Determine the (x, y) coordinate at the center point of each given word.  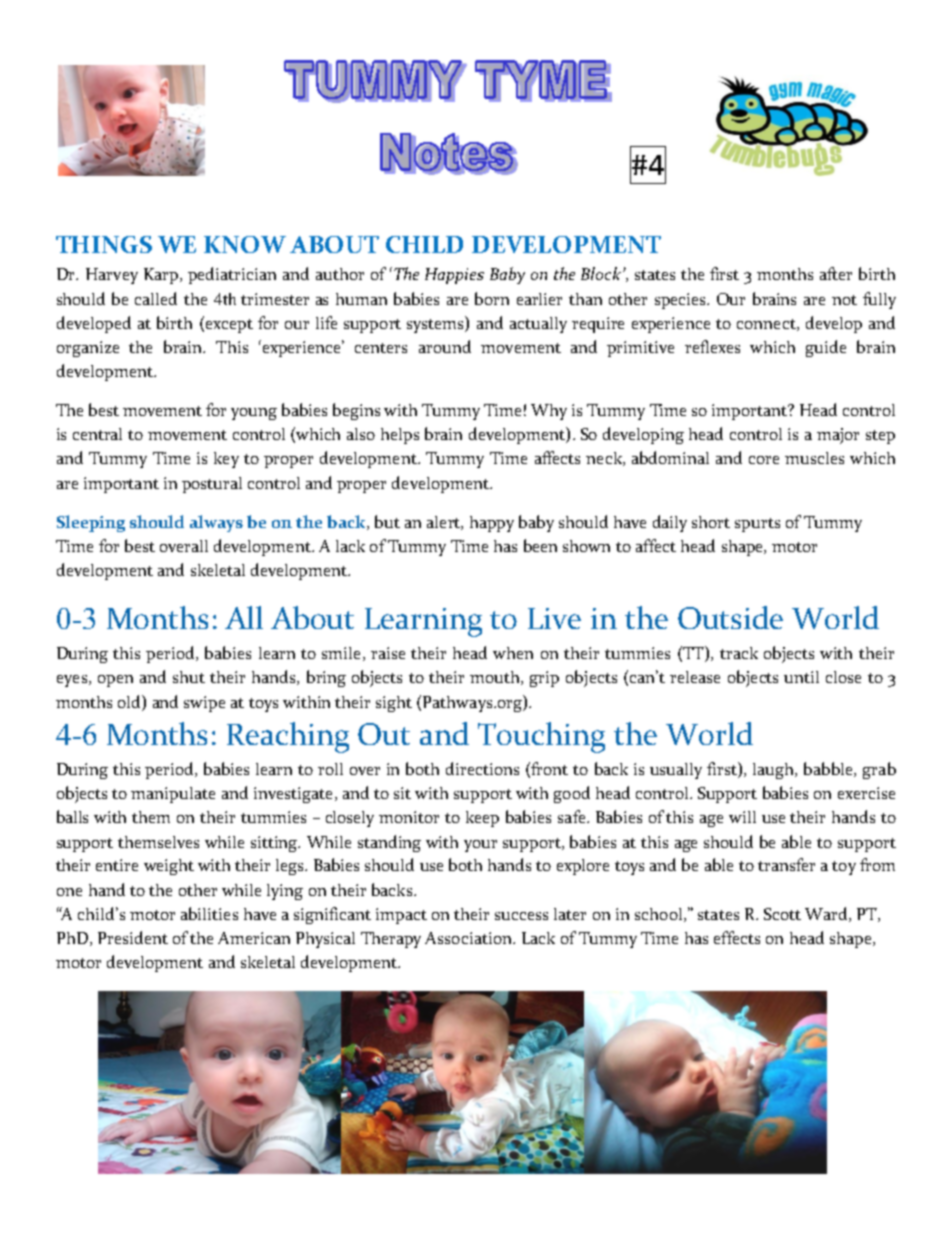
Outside (730, 617)
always (216, 523)
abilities (209, 913)
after (836, 273)
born (492, 298)
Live (554, 618)
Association (469, 938)
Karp (161, 276)
